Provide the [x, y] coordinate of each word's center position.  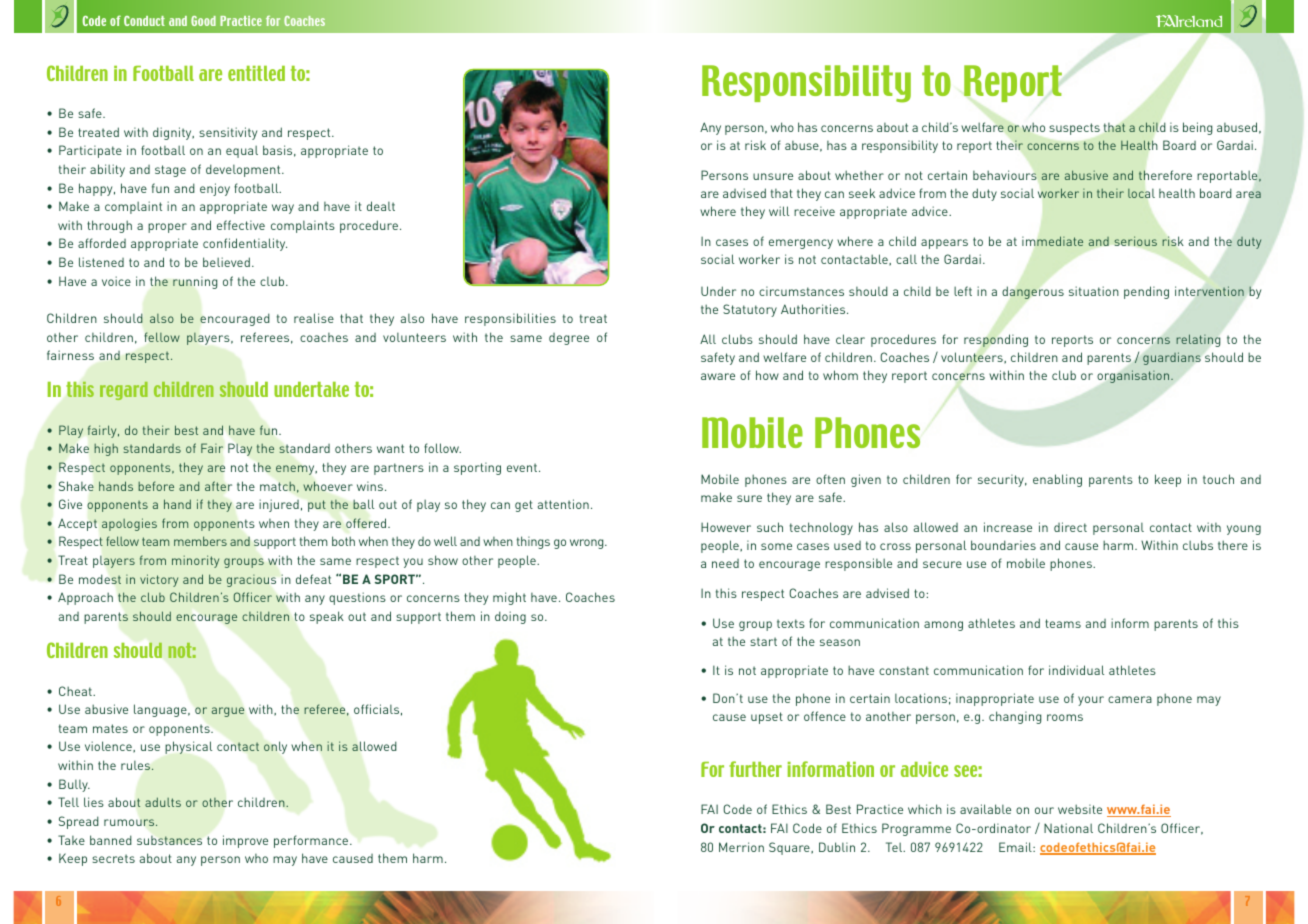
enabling [1057, 480]
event [523, 467]
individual [1076, 670]
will [779, 211]
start [763, 641]
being [1198, 128]
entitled [256, 73]
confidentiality [245, 244]
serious [1136, 241]
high [106, 449]
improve [245, 841]
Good [203, 21]
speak [327, 617]
